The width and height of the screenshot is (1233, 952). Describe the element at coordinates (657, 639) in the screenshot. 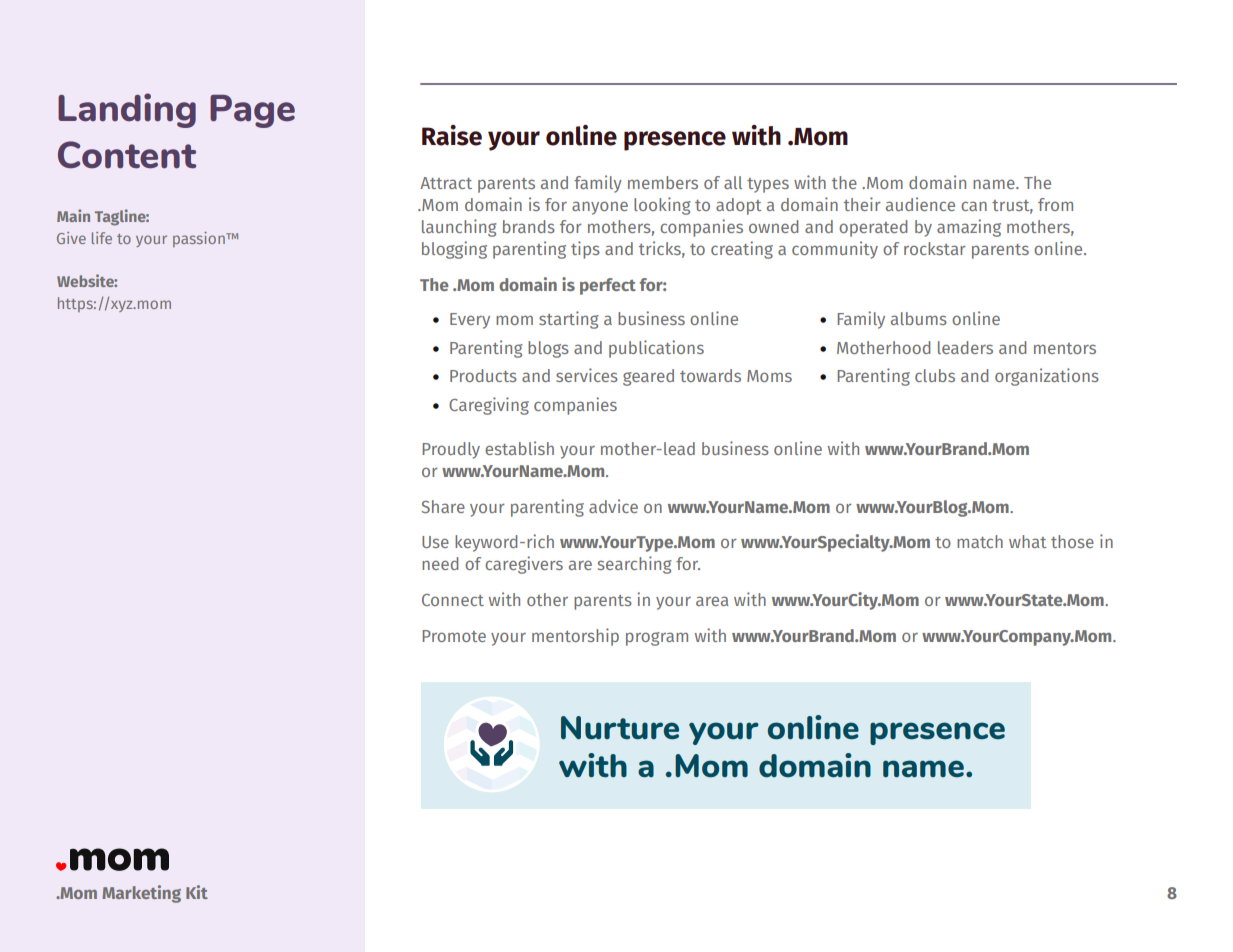

I see `program` at that location.
